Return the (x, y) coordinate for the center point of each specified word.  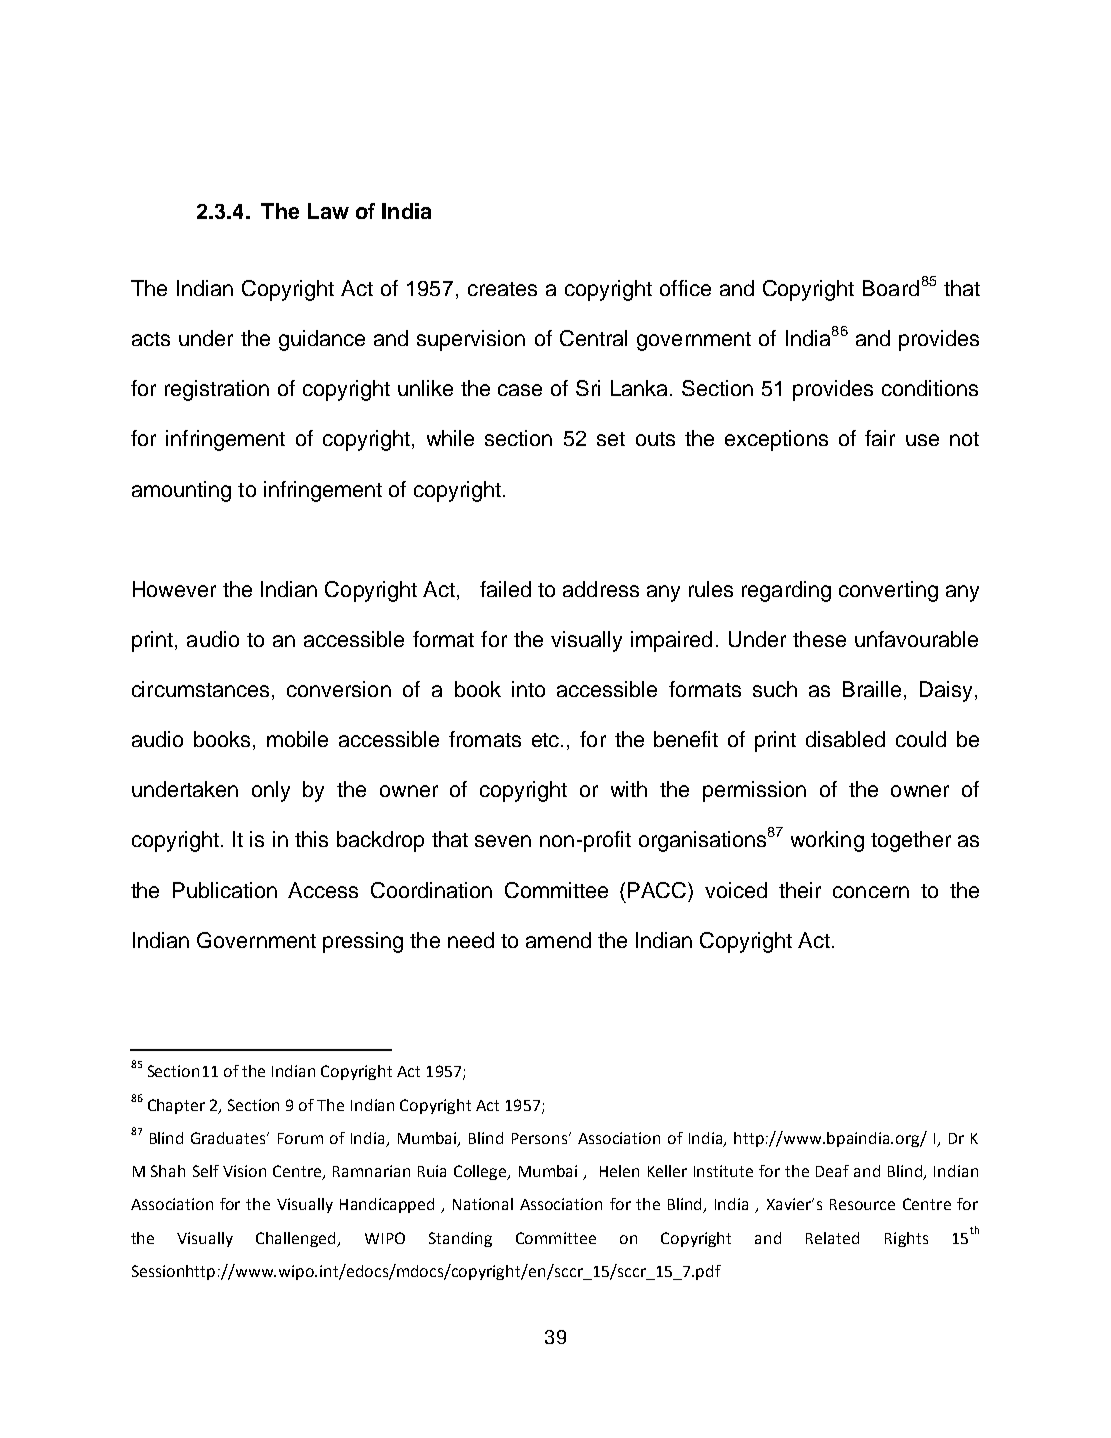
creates (502, 289)
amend (558, 940)
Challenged (297, 1239)
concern (871, 892)
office (685, 288)
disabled (845, 739)
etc (547, 740)
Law (328, 211)
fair (880, 438)
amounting (181, 491)
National (483, 1204)
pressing (363, 942)
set (611, 439)
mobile (297, 739)
